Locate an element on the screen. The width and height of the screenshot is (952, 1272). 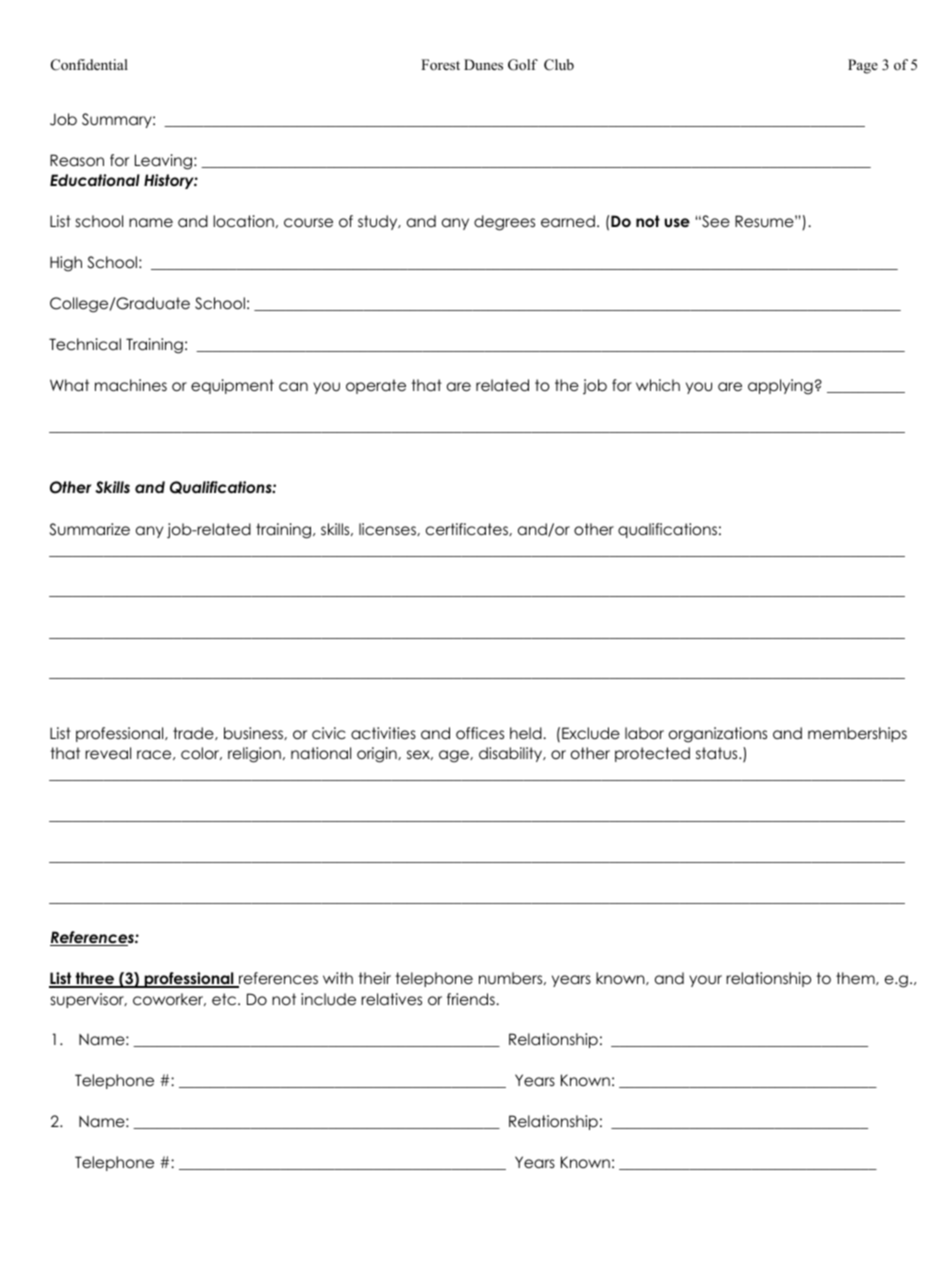
friends is located at coordinates (472, 999).
